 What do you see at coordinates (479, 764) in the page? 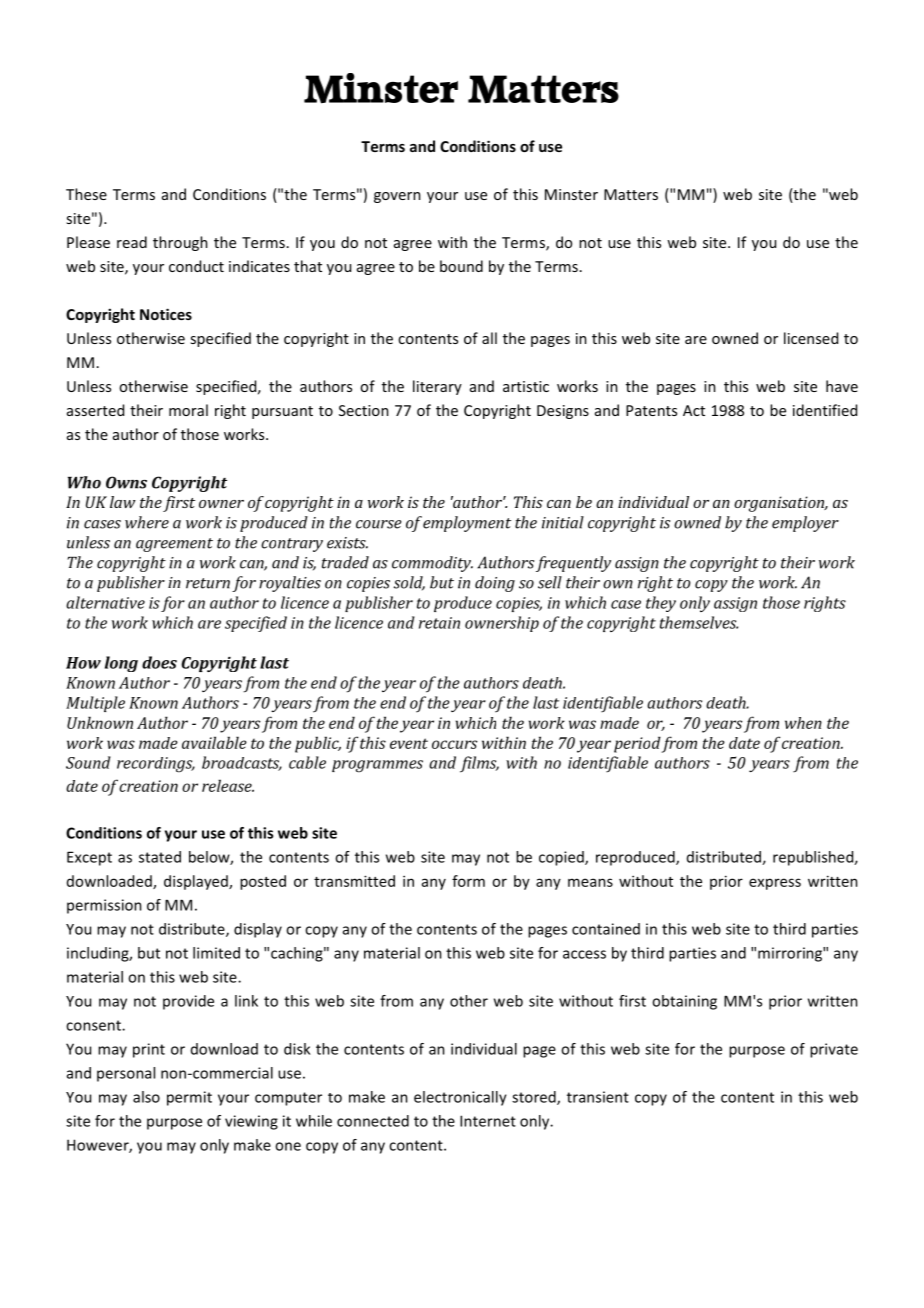
I see `films` at bounding box center [479, 764].
